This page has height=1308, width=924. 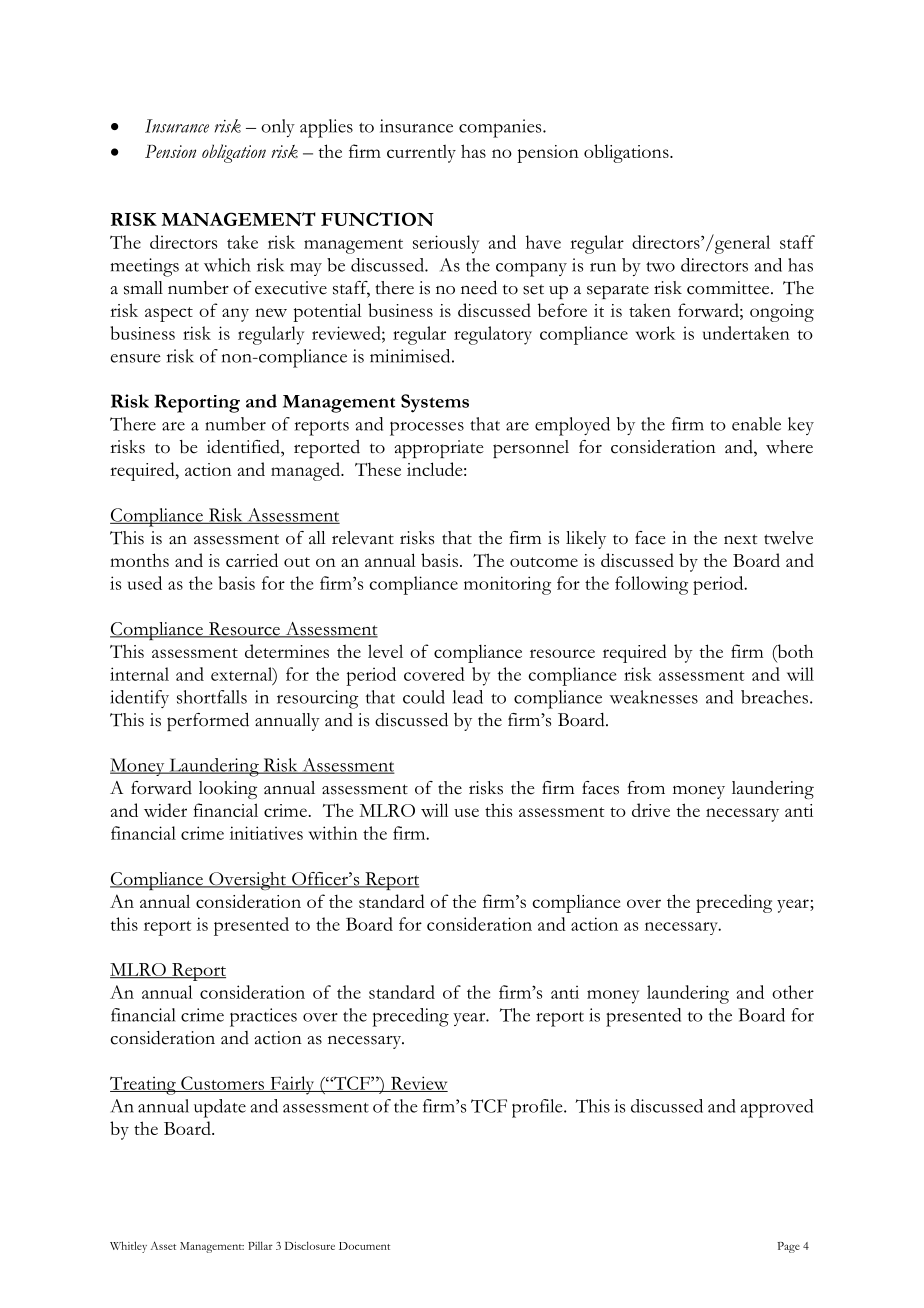 What do you see at coordinates (427, 429) in the page?
I see `processes` at bounding box center [427, 429].
